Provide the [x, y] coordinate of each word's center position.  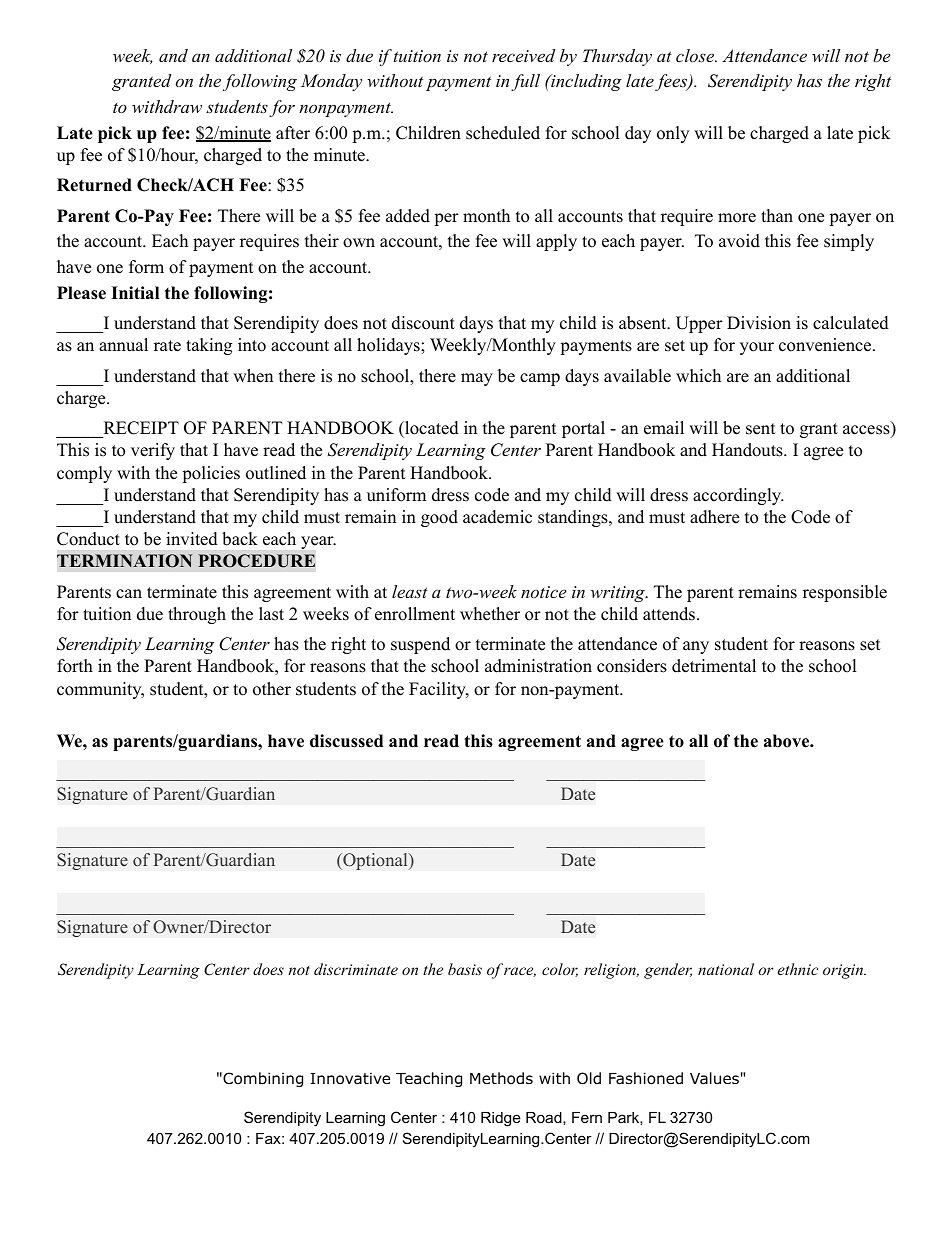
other [272, 689]
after [293, 133]
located [431, 428]
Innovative [350, 1078]
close [696, 55]
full [525, 82]
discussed [346, 741]
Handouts [748, 450]
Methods [501, 1078]
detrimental [714, 666]
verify [153, 451]
